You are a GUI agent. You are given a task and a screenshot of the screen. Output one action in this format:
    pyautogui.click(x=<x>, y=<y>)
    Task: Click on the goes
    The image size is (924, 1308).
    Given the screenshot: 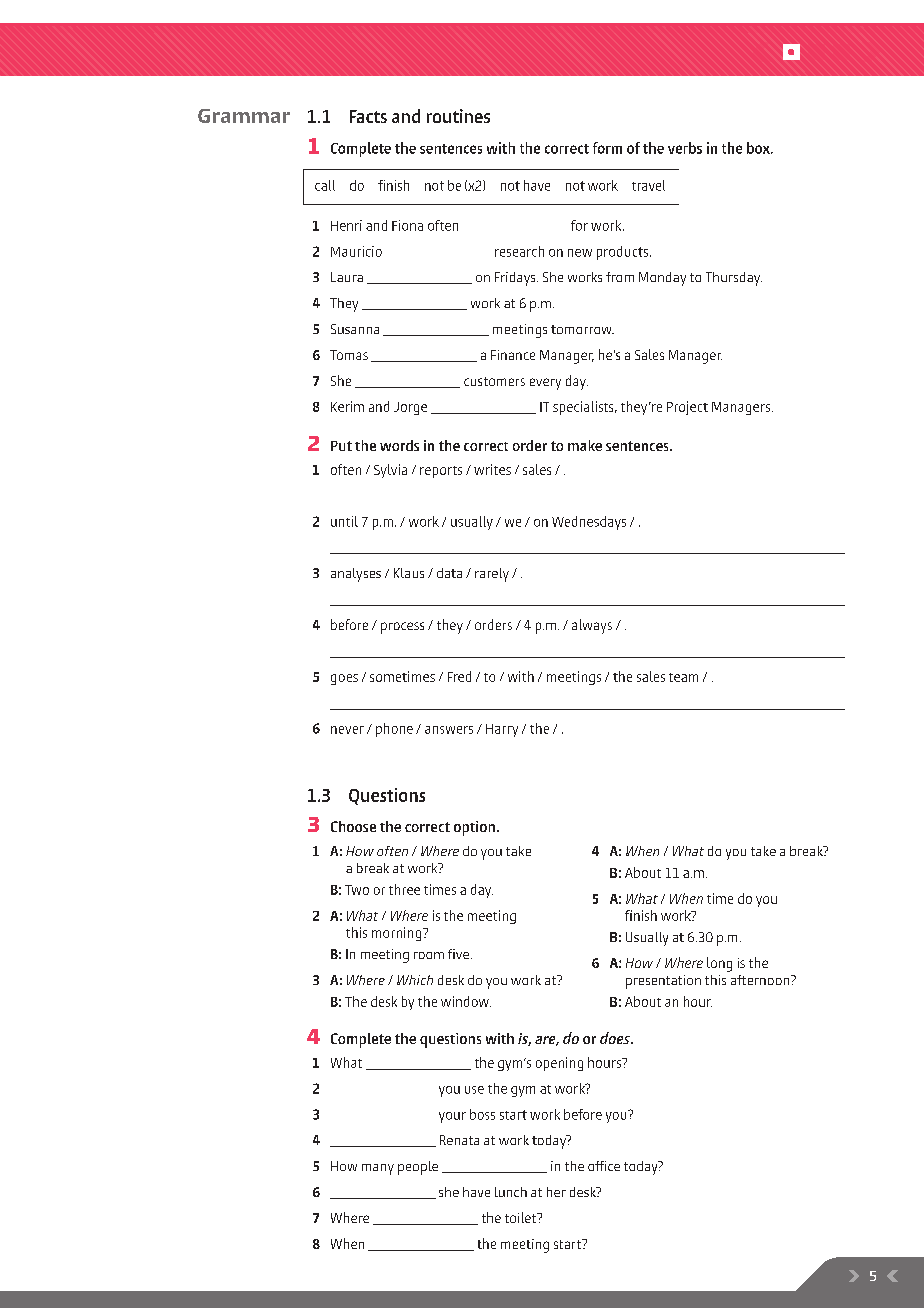 What is the action you would take?
    pyautogui.click(x=344, y=679)
